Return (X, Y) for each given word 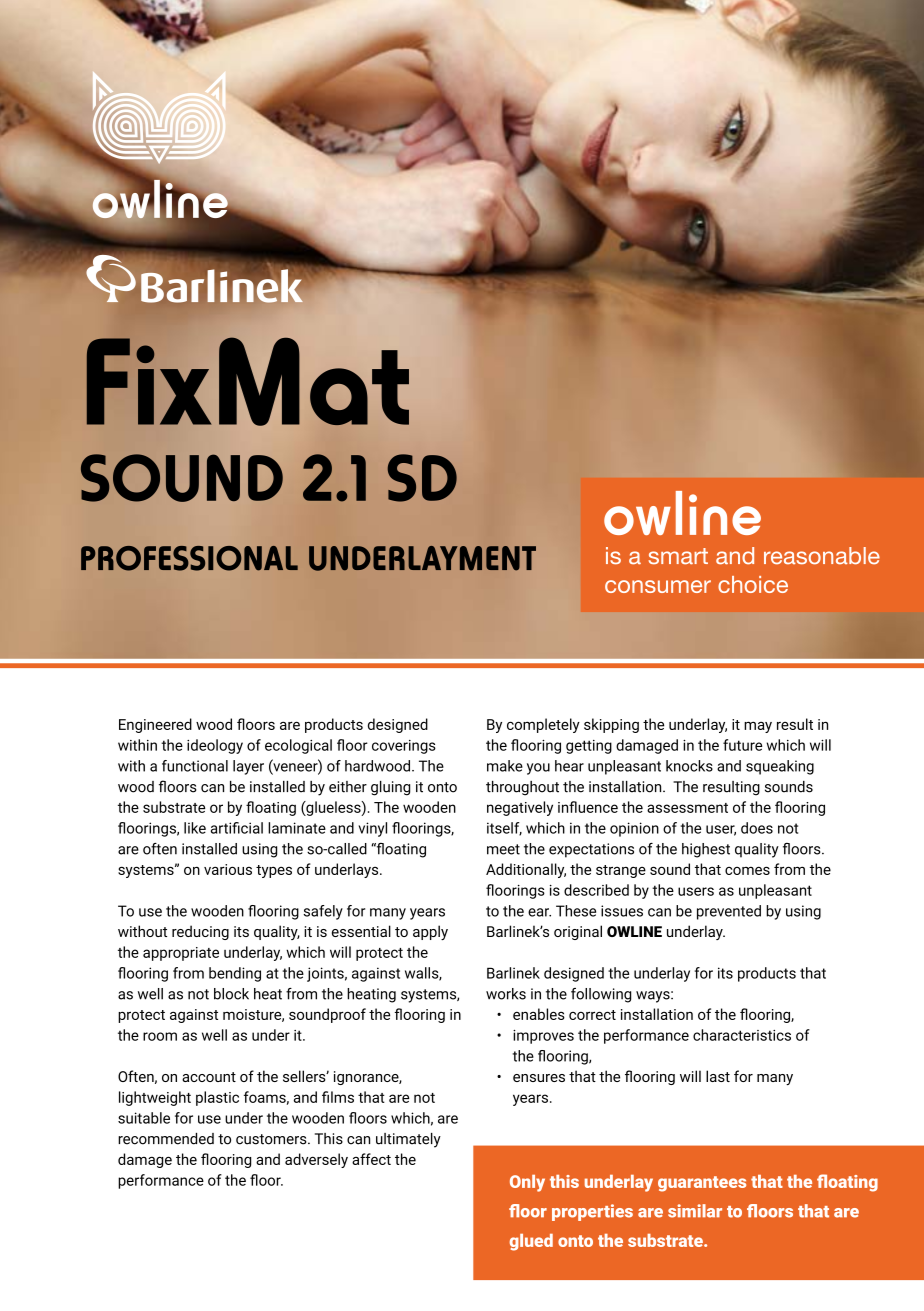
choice (753, 584)
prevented (729, 912)
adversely (316, 1160)
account (209, 1077)
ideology (215, 746)
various (228, 869)
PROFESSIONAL (189, 558)
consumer (658, 586)
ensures (539, 1078)
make (505, 766)
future (742, 745)
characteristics (742, 1035)
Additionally (526, 870)
